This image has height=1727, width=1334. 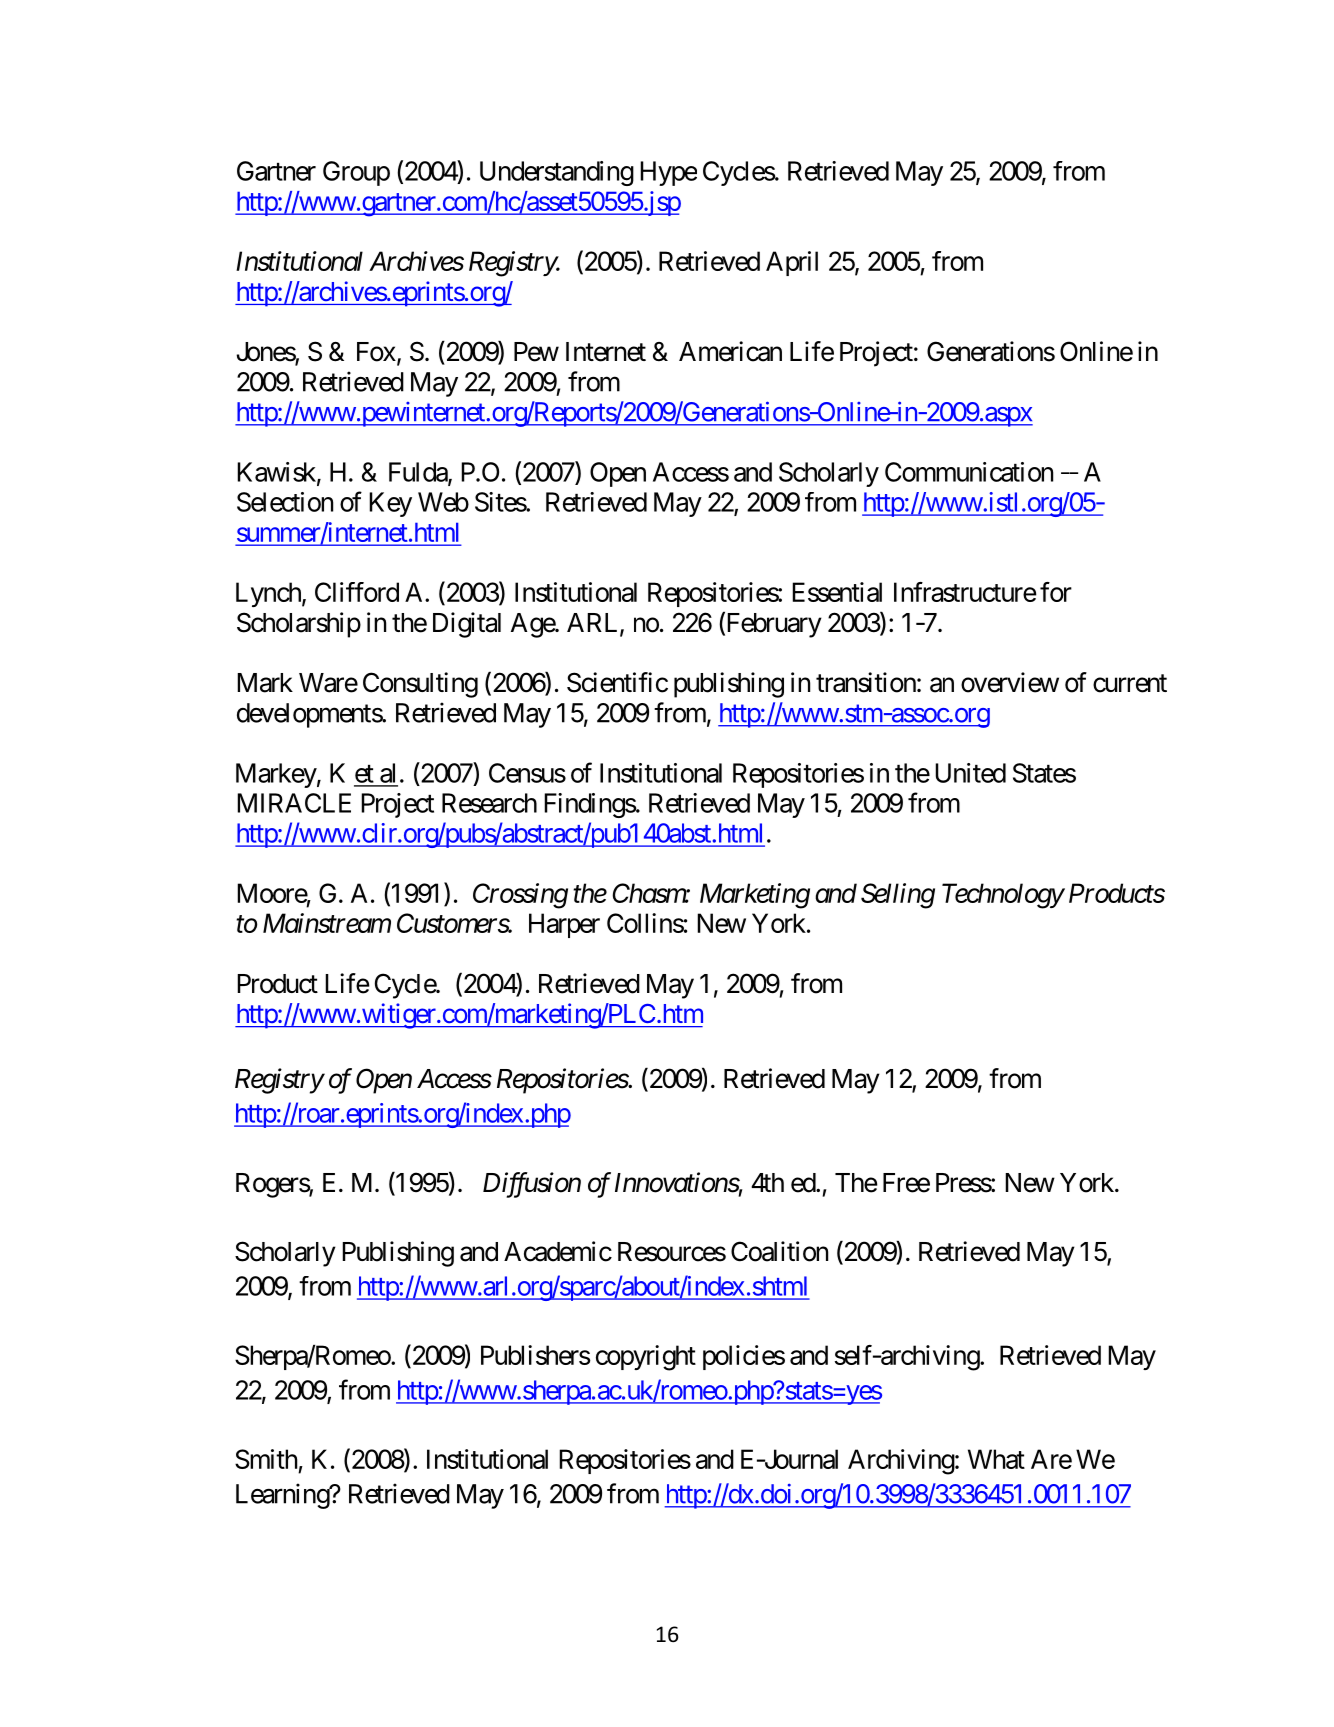 I want to click on What, so click(x=996, y=1459).
